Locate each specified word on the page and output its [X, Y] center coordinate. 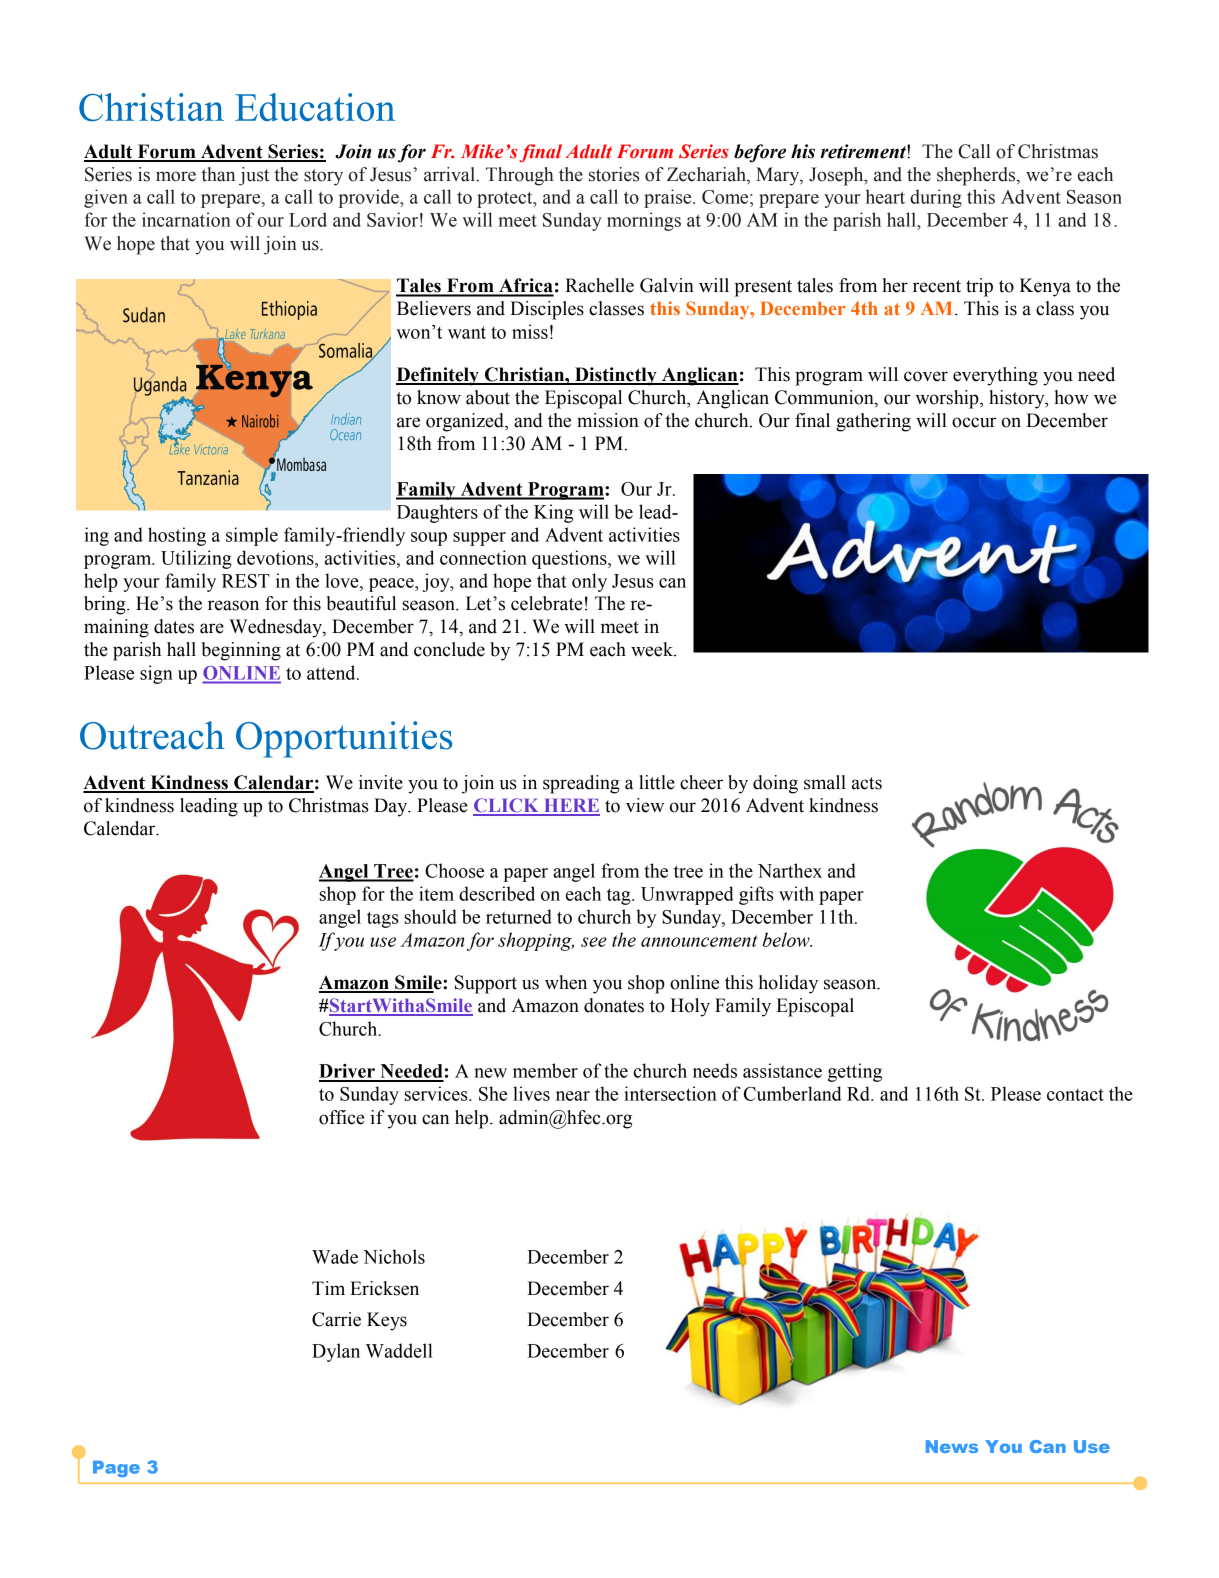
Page [116, 1469]
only [589, 582]
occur [974, 422]
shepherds [977, 176]
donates [614, 1005]
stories [614, 174]
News [952, 1446]
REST [246, 581]
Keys [387, 1321]
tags [382, 919]
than [218, 174]
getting [855, 1072]
